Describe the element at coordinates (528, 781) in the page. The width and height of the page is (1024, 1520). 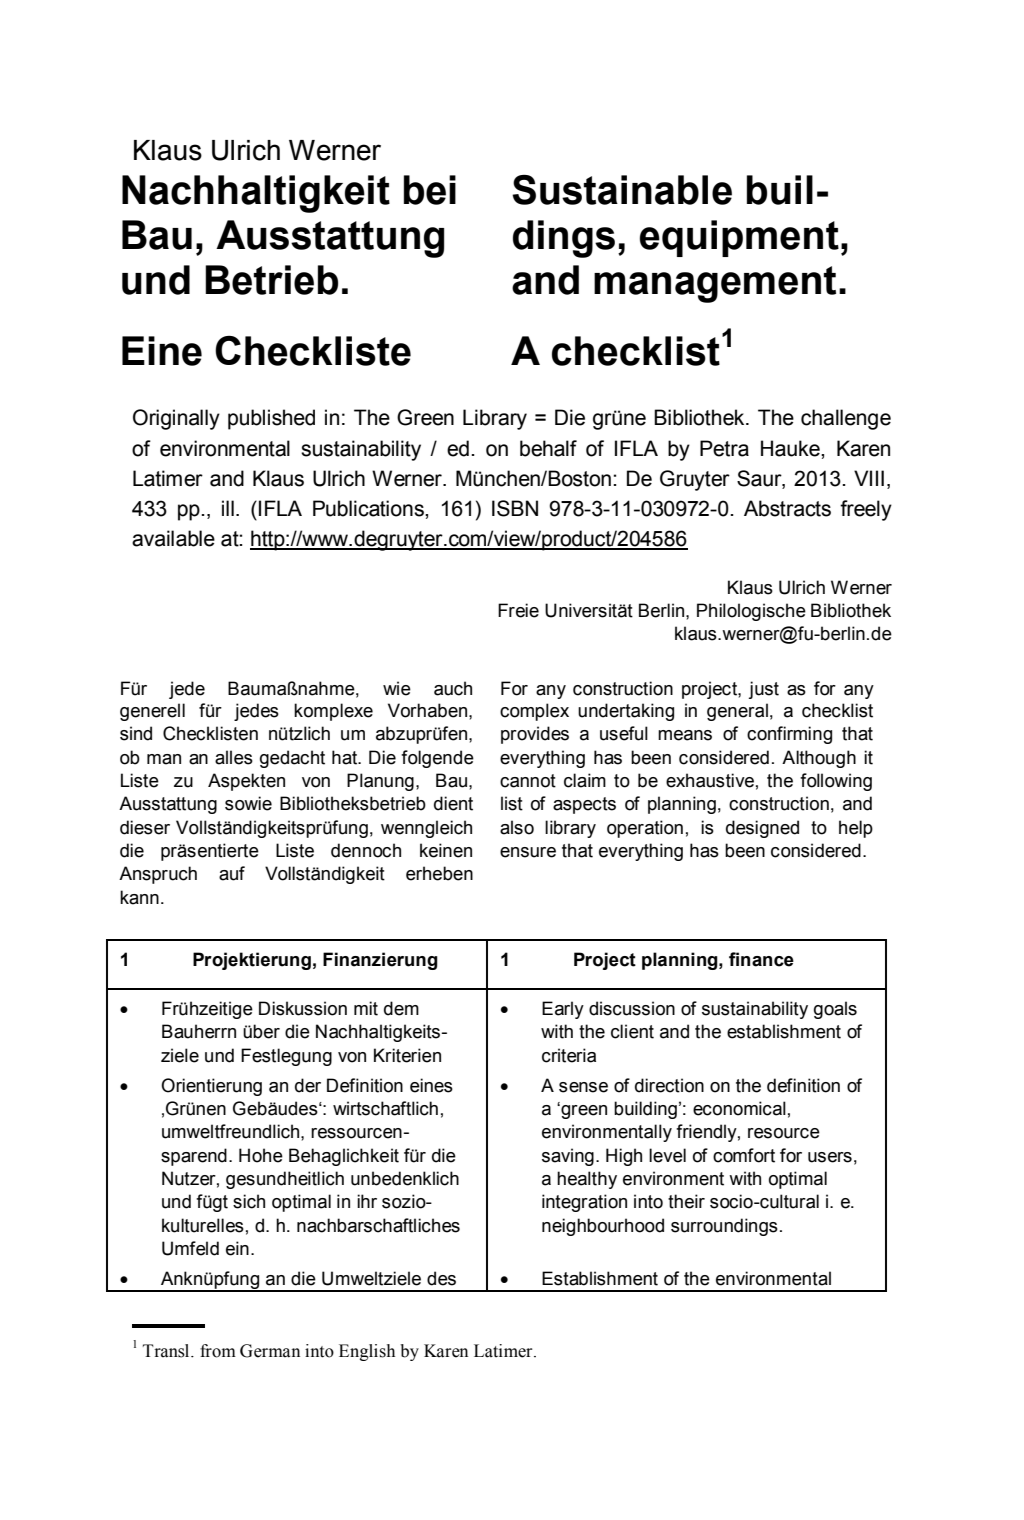
I see `cannot` at that location.
